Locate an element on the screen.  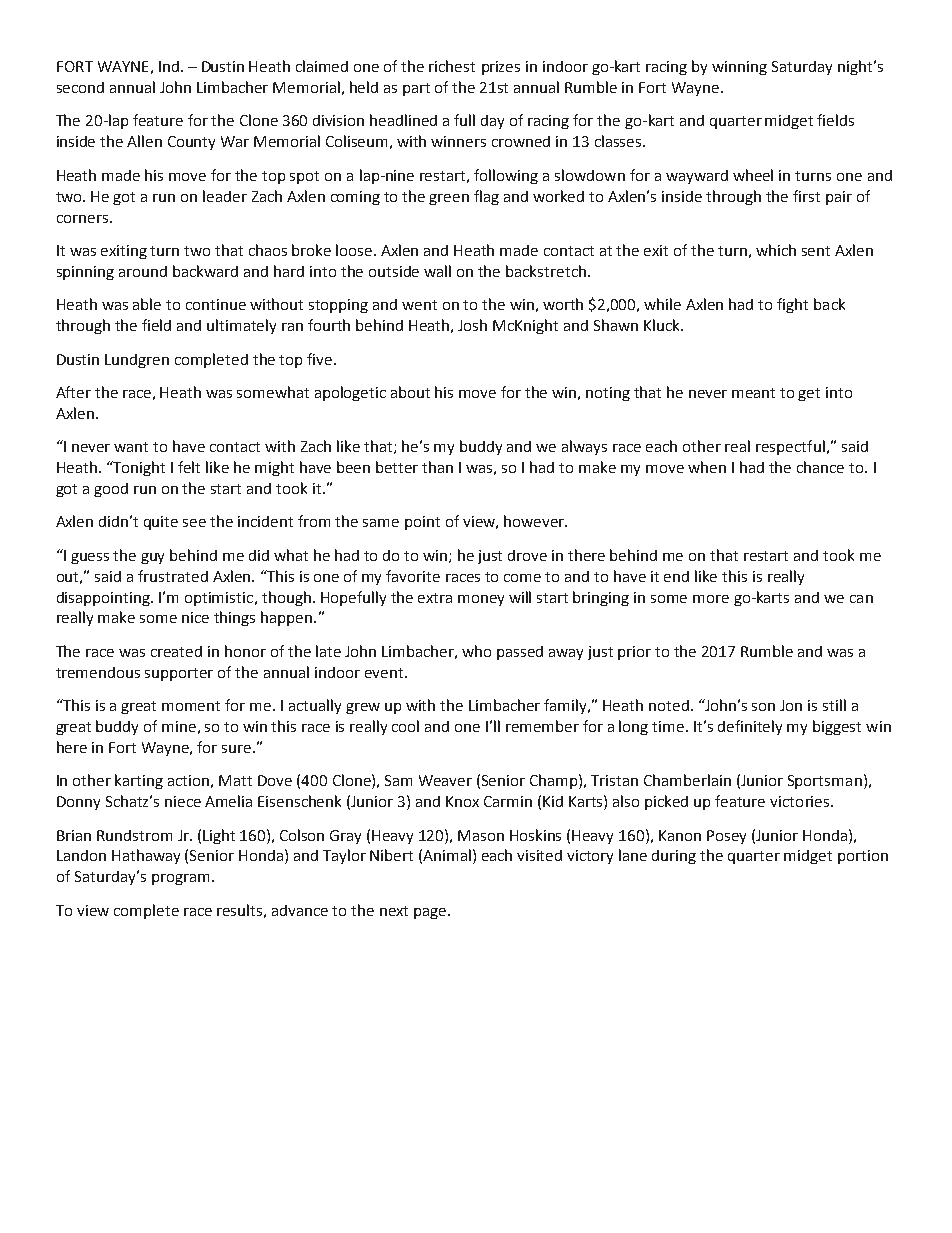
wall is located at coordinates (437, 271).
